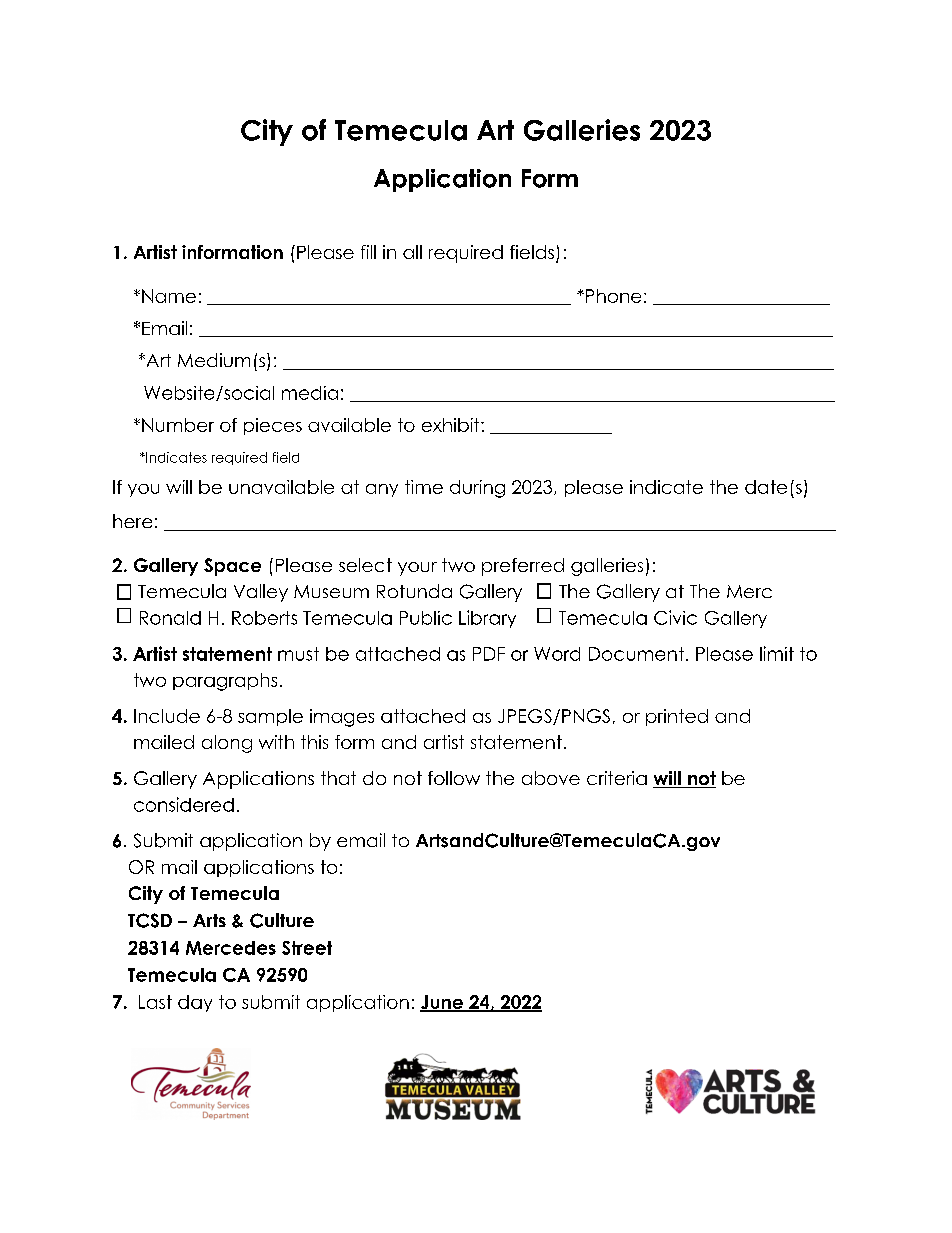 This screenshot has width=952, height=1233. I want to click on exhibit, so click(452, 425).
